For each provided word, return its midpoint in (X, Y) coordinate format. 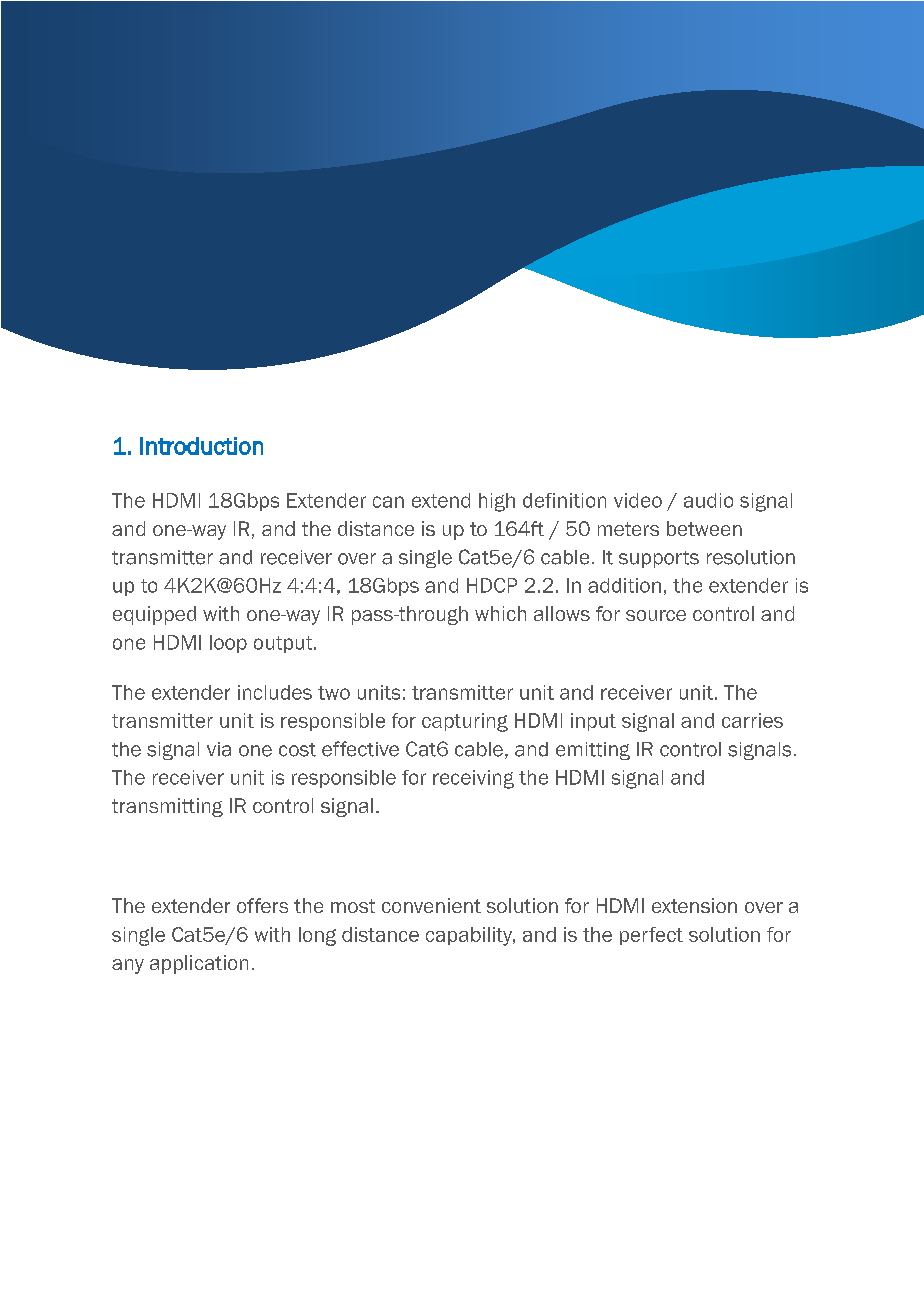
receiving (473, 779)
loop (228, 644)
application (199, 964)
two (334, 693)
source (656, 615)
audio (708, 500)
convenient (431, 905)
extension (694, 905)
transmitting (167, 807)
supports (659, 559)
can (388, 502)
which (500, 613)
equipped (154, 615)
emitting (593, 751)
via (219, 749)
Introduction (201, 446)
